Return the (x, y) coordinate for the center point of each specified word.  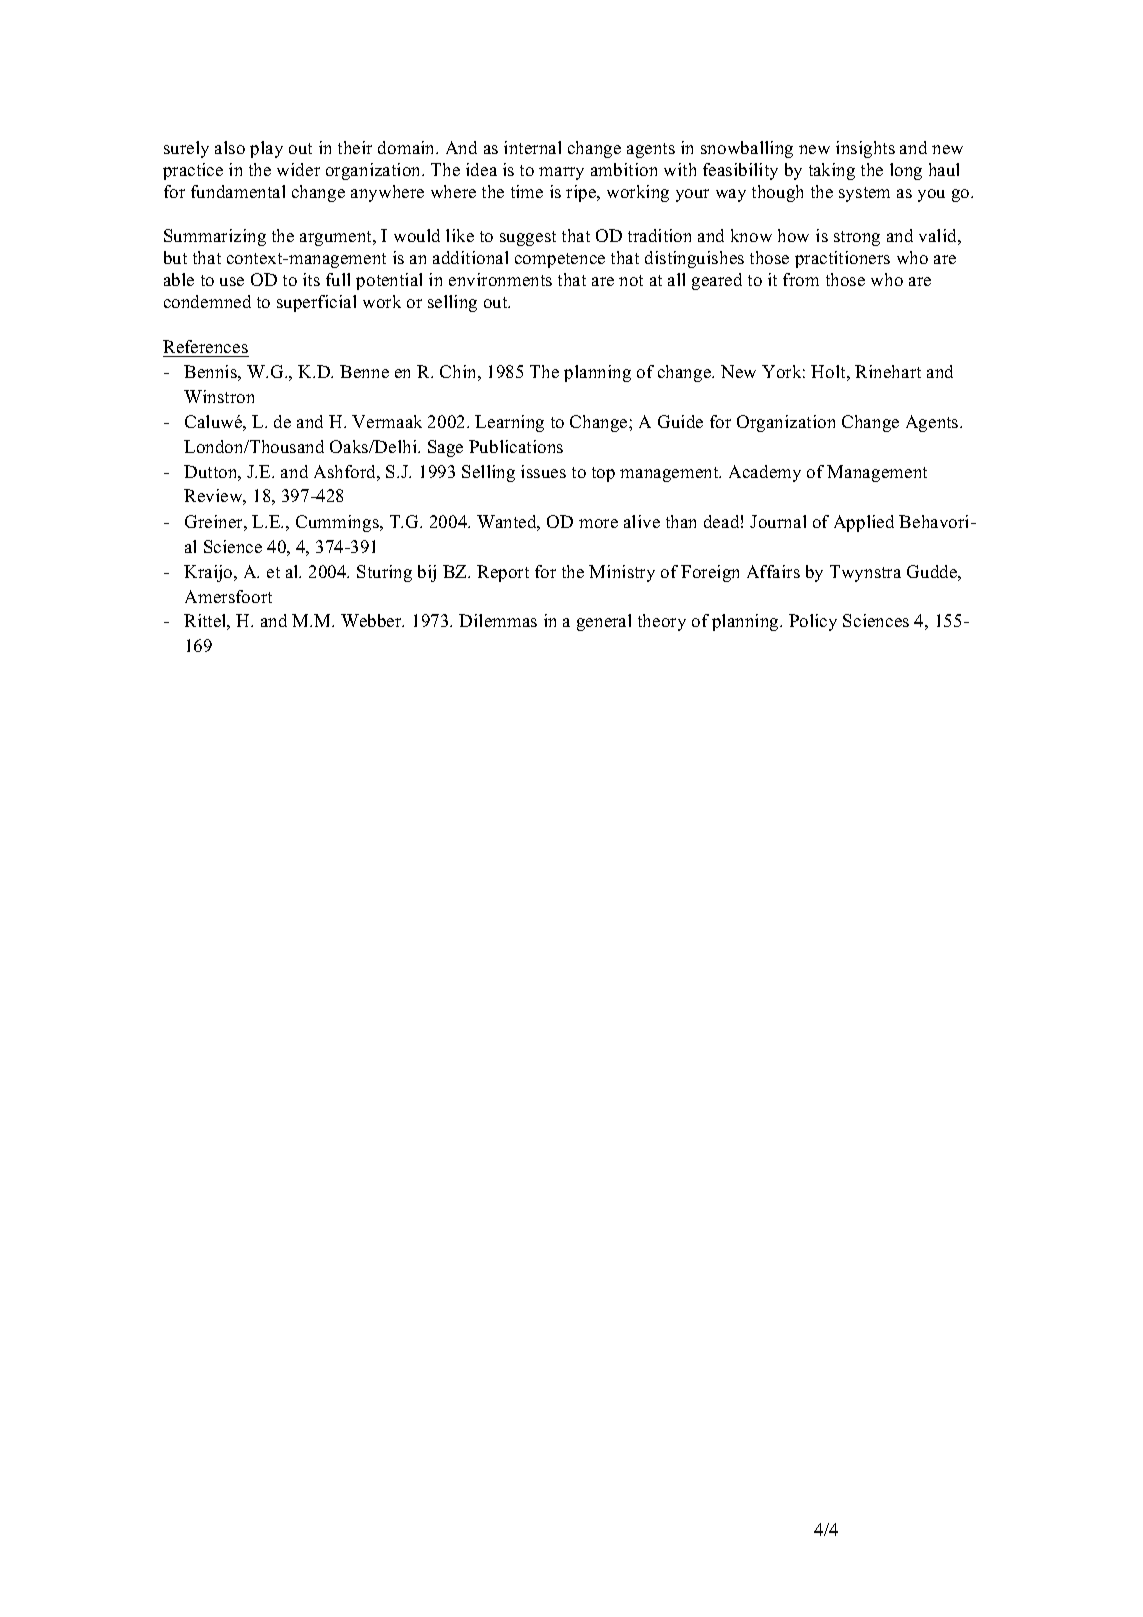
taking (832, 171)
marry (561, 173)
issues (543, 471)
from (801, 279)
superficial (316, 303)
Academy (765, 473)
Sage (445, 448)
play (266, 149)
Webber (372, 620)
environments (500, 279)
